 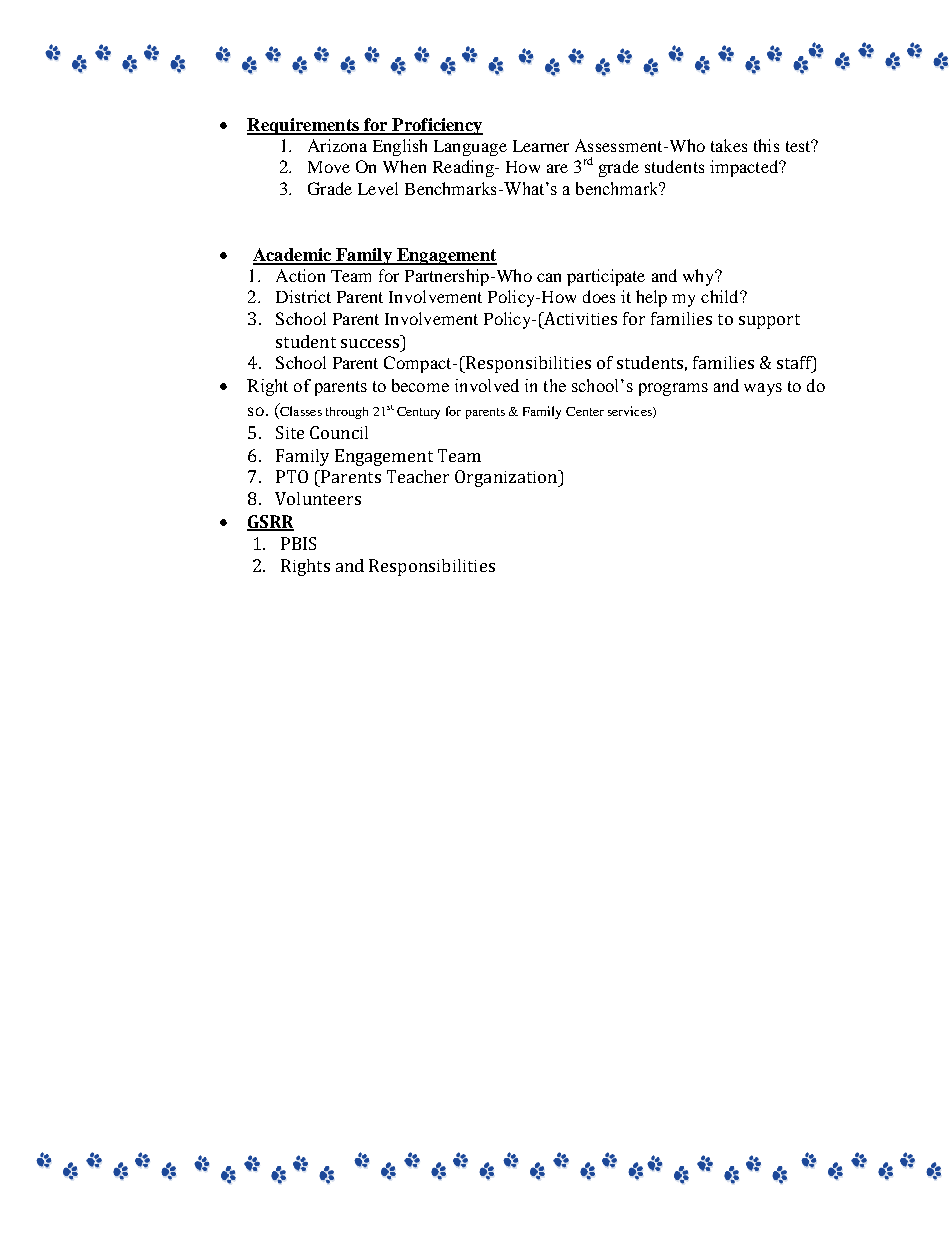 I want to click on Organization, so click(x=507, y=478).
